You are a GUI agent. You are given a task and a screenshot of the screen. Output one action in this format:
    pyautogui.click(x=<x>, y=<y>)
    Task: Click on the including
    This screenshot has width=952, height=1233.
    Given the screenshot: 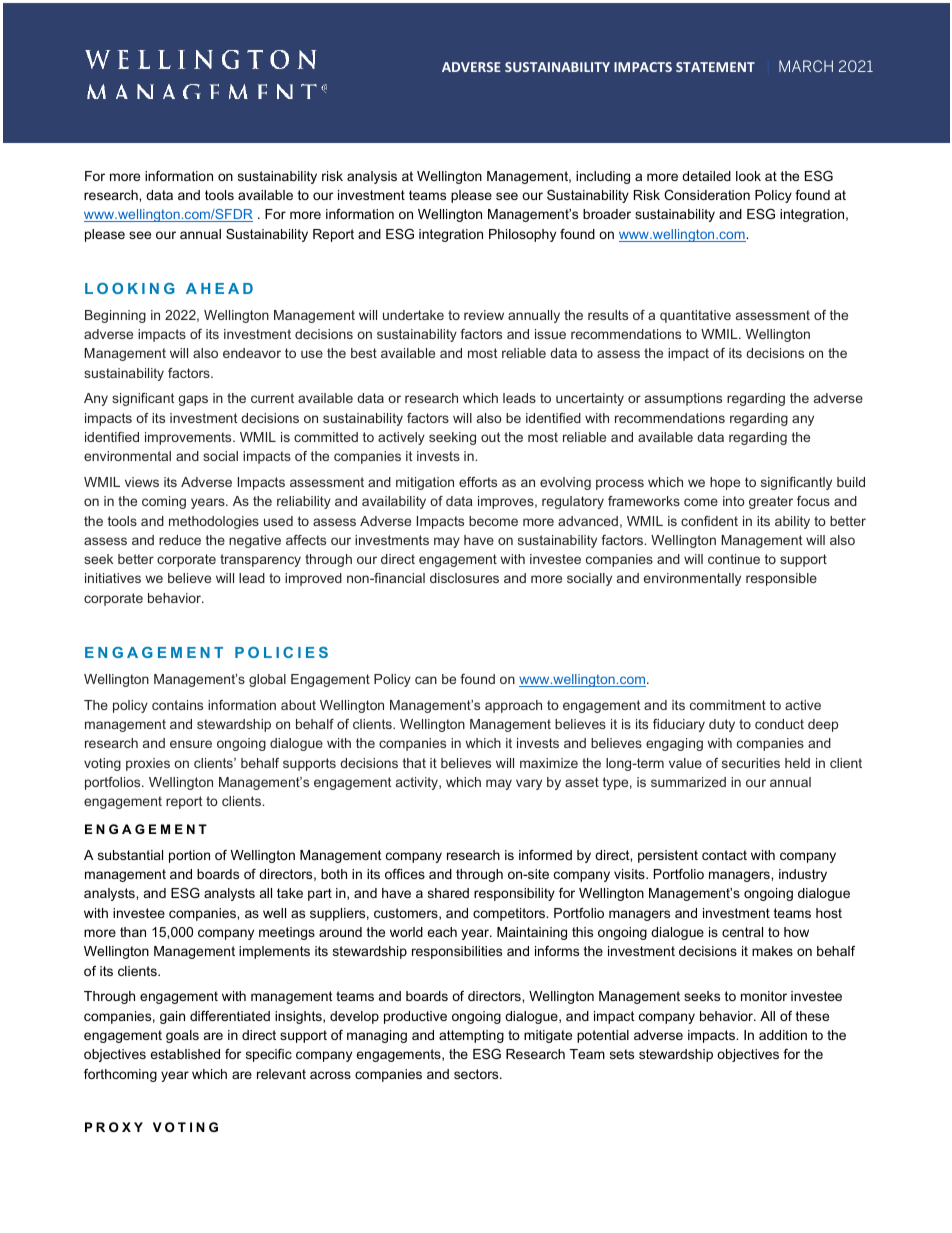 What is the action you would take?
    pyautogui.click(x=603, y=177)
